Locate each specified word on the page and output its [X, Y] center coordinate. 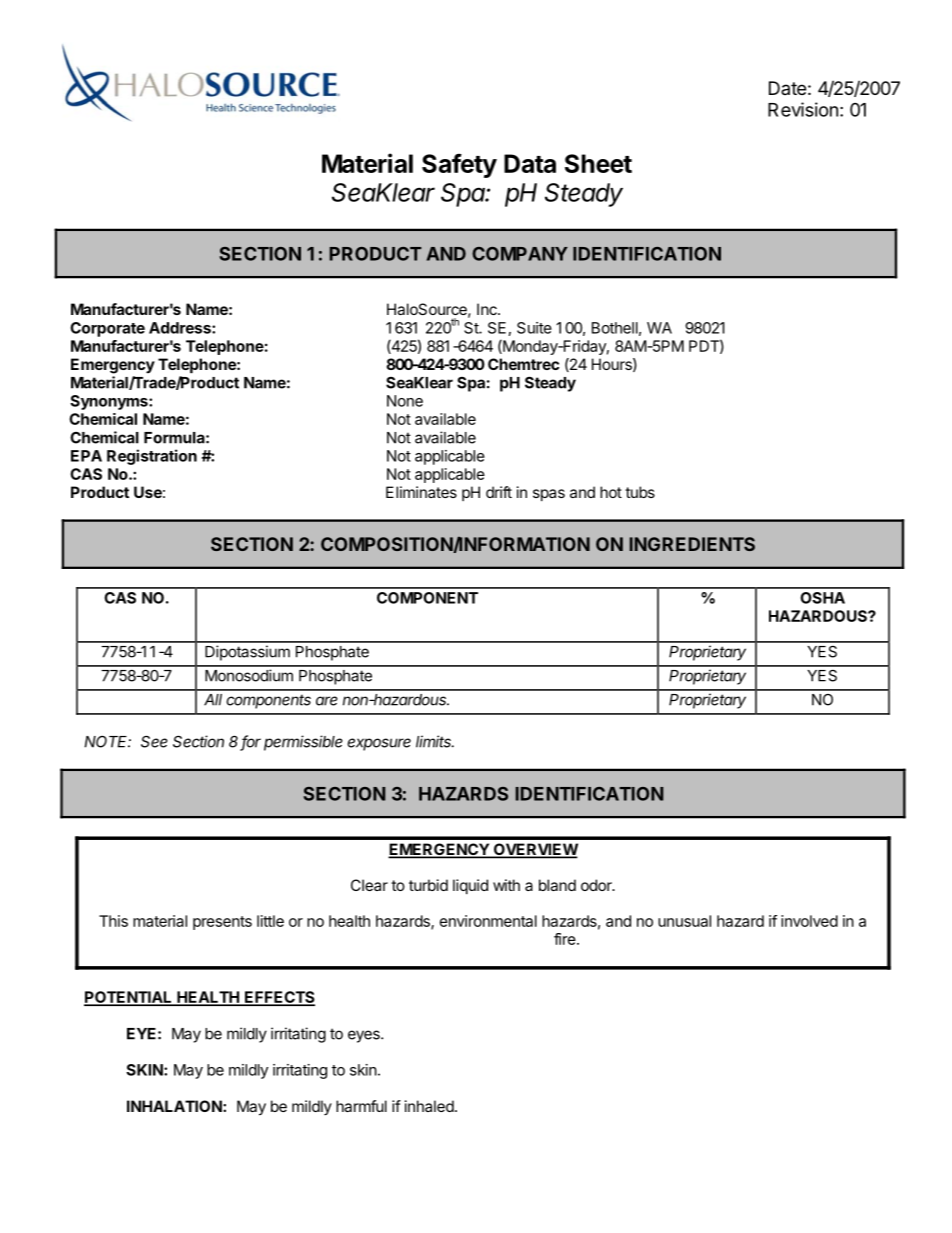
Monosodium [249, 675]
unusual [684, 921]
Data [530, 163]
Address [181, 328]
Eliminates [421, 492]
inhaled [429, 1106]
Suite [534, 328]
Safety [459, 165]
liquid [470, 886]
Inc [488, 309]
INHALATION [175, 1106]
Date [787, 88]
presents [222, 923]
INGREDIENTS [692, 544]
